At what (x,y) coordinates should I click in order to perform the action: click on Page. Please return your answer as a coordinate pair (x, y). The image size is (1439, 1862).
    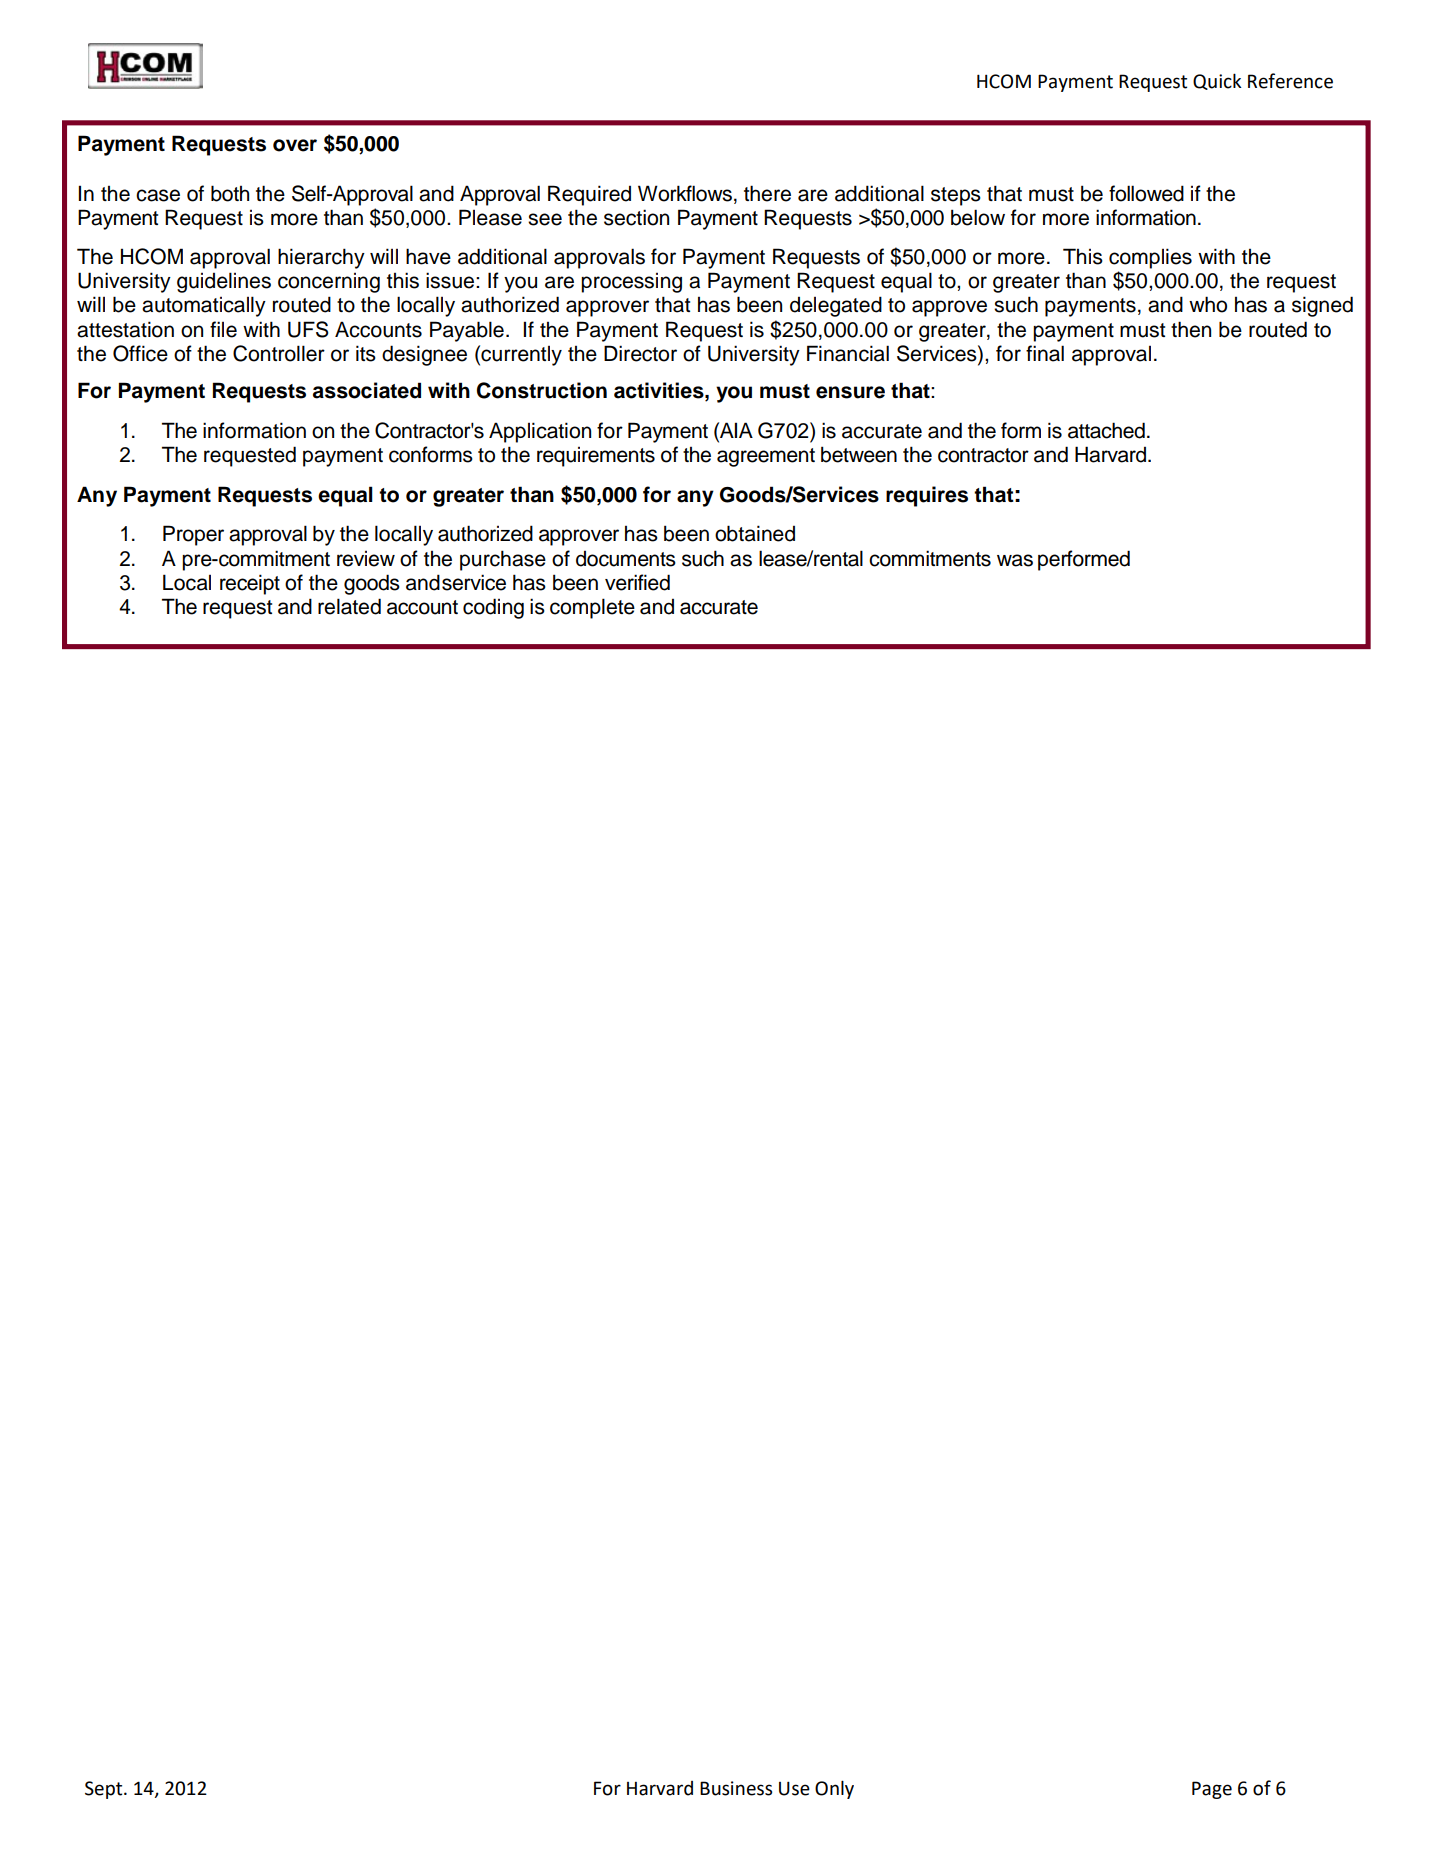
    Looking at the image, I should click on (1212, 1790).
